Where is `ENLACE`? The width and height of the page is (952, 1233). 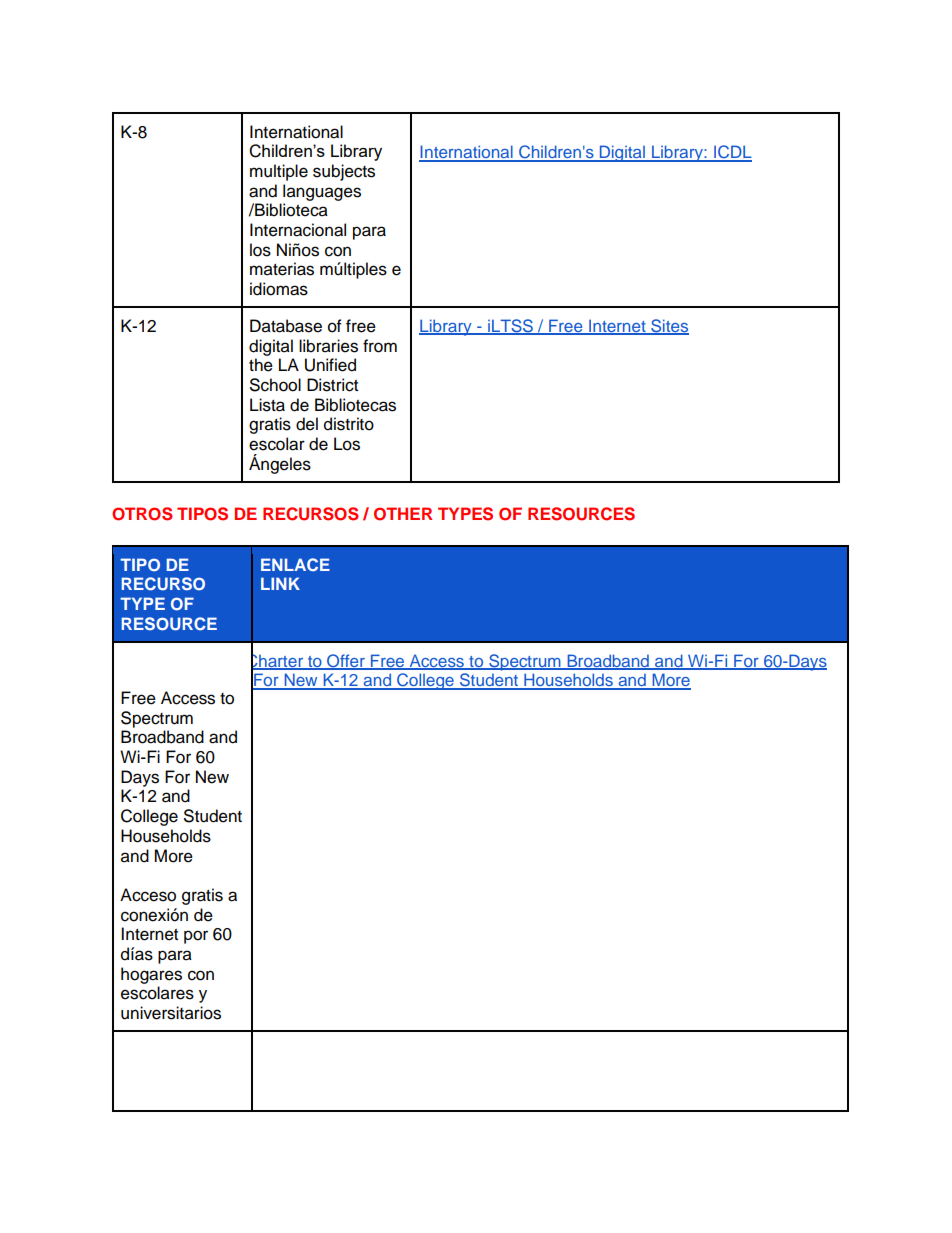 ENLACE is located at coordinates (295, 564).
